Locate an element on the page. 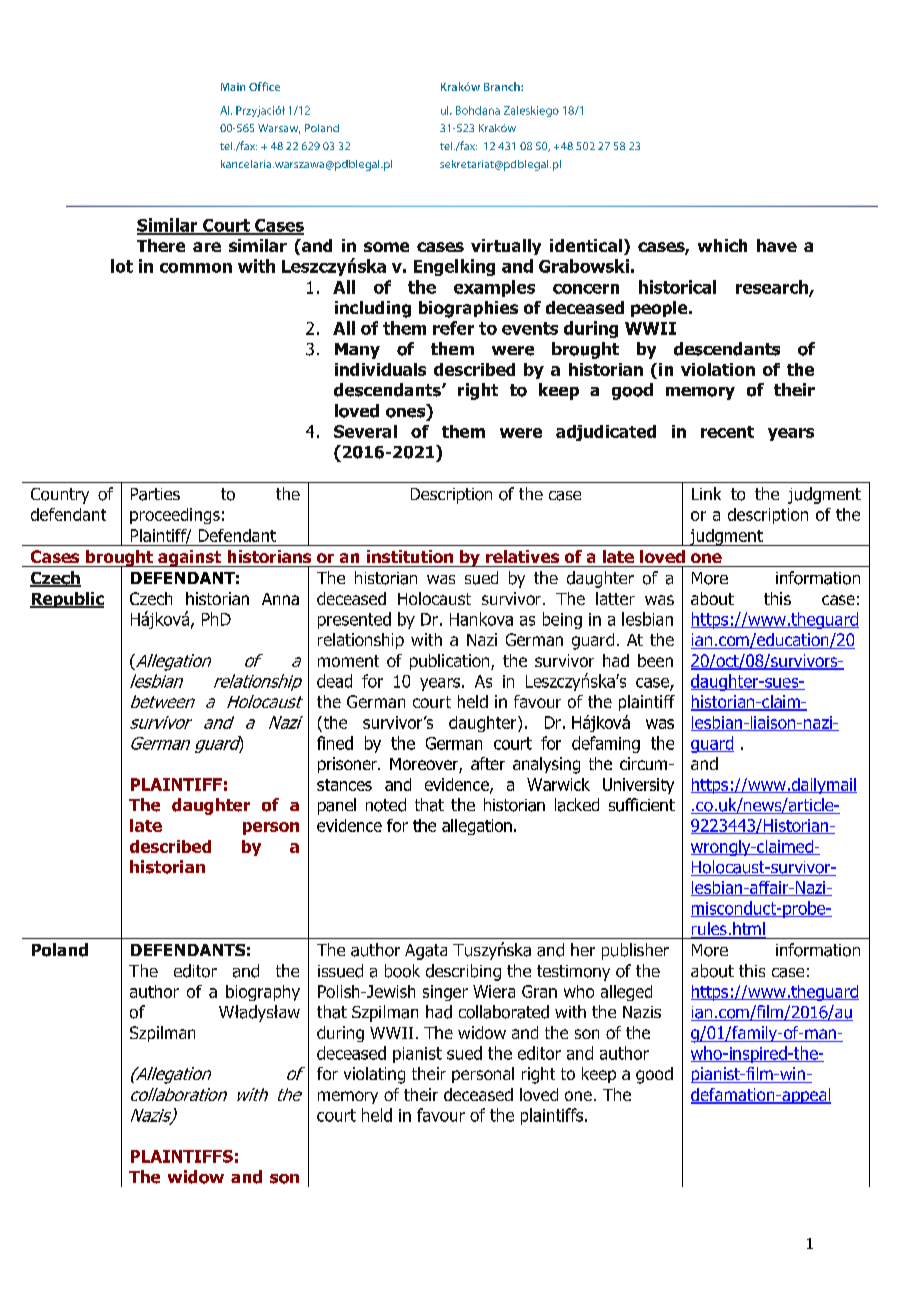 The height and width of the document is (1308, 924). against is located at coordinates (190, 558).
